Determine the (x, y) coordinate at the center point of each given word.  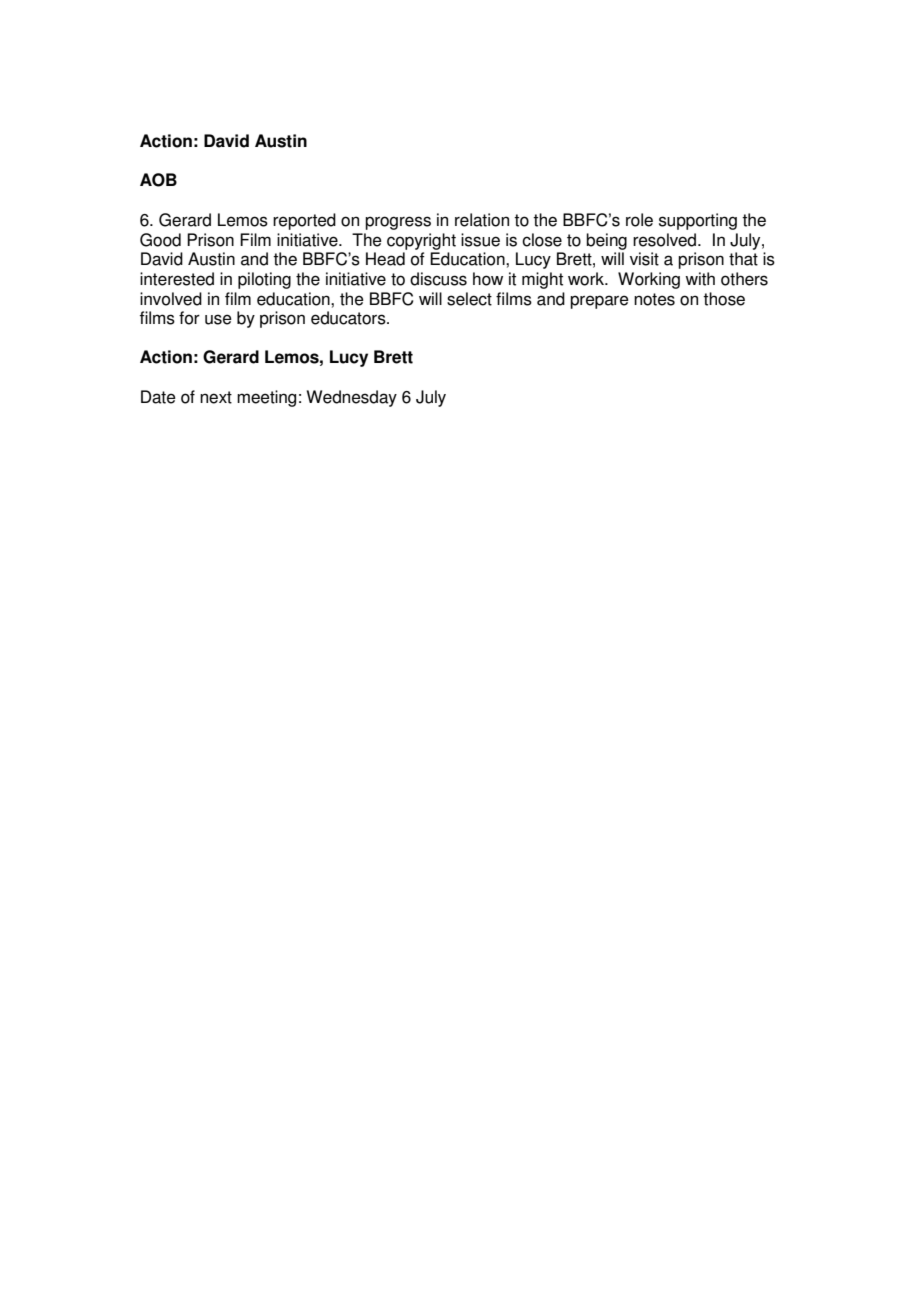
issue (480, 240)
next (216, 397)
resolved (666, 240)
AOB (158, 180)
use (218, 319)
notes (654, 299)
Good (160, 240)
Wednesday (352, 398)
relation (482, 220)
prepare (599, 302)
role (639, 220)
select (469, 299)
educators (349, 318)
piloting (264, 280)
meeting (266, 398)
